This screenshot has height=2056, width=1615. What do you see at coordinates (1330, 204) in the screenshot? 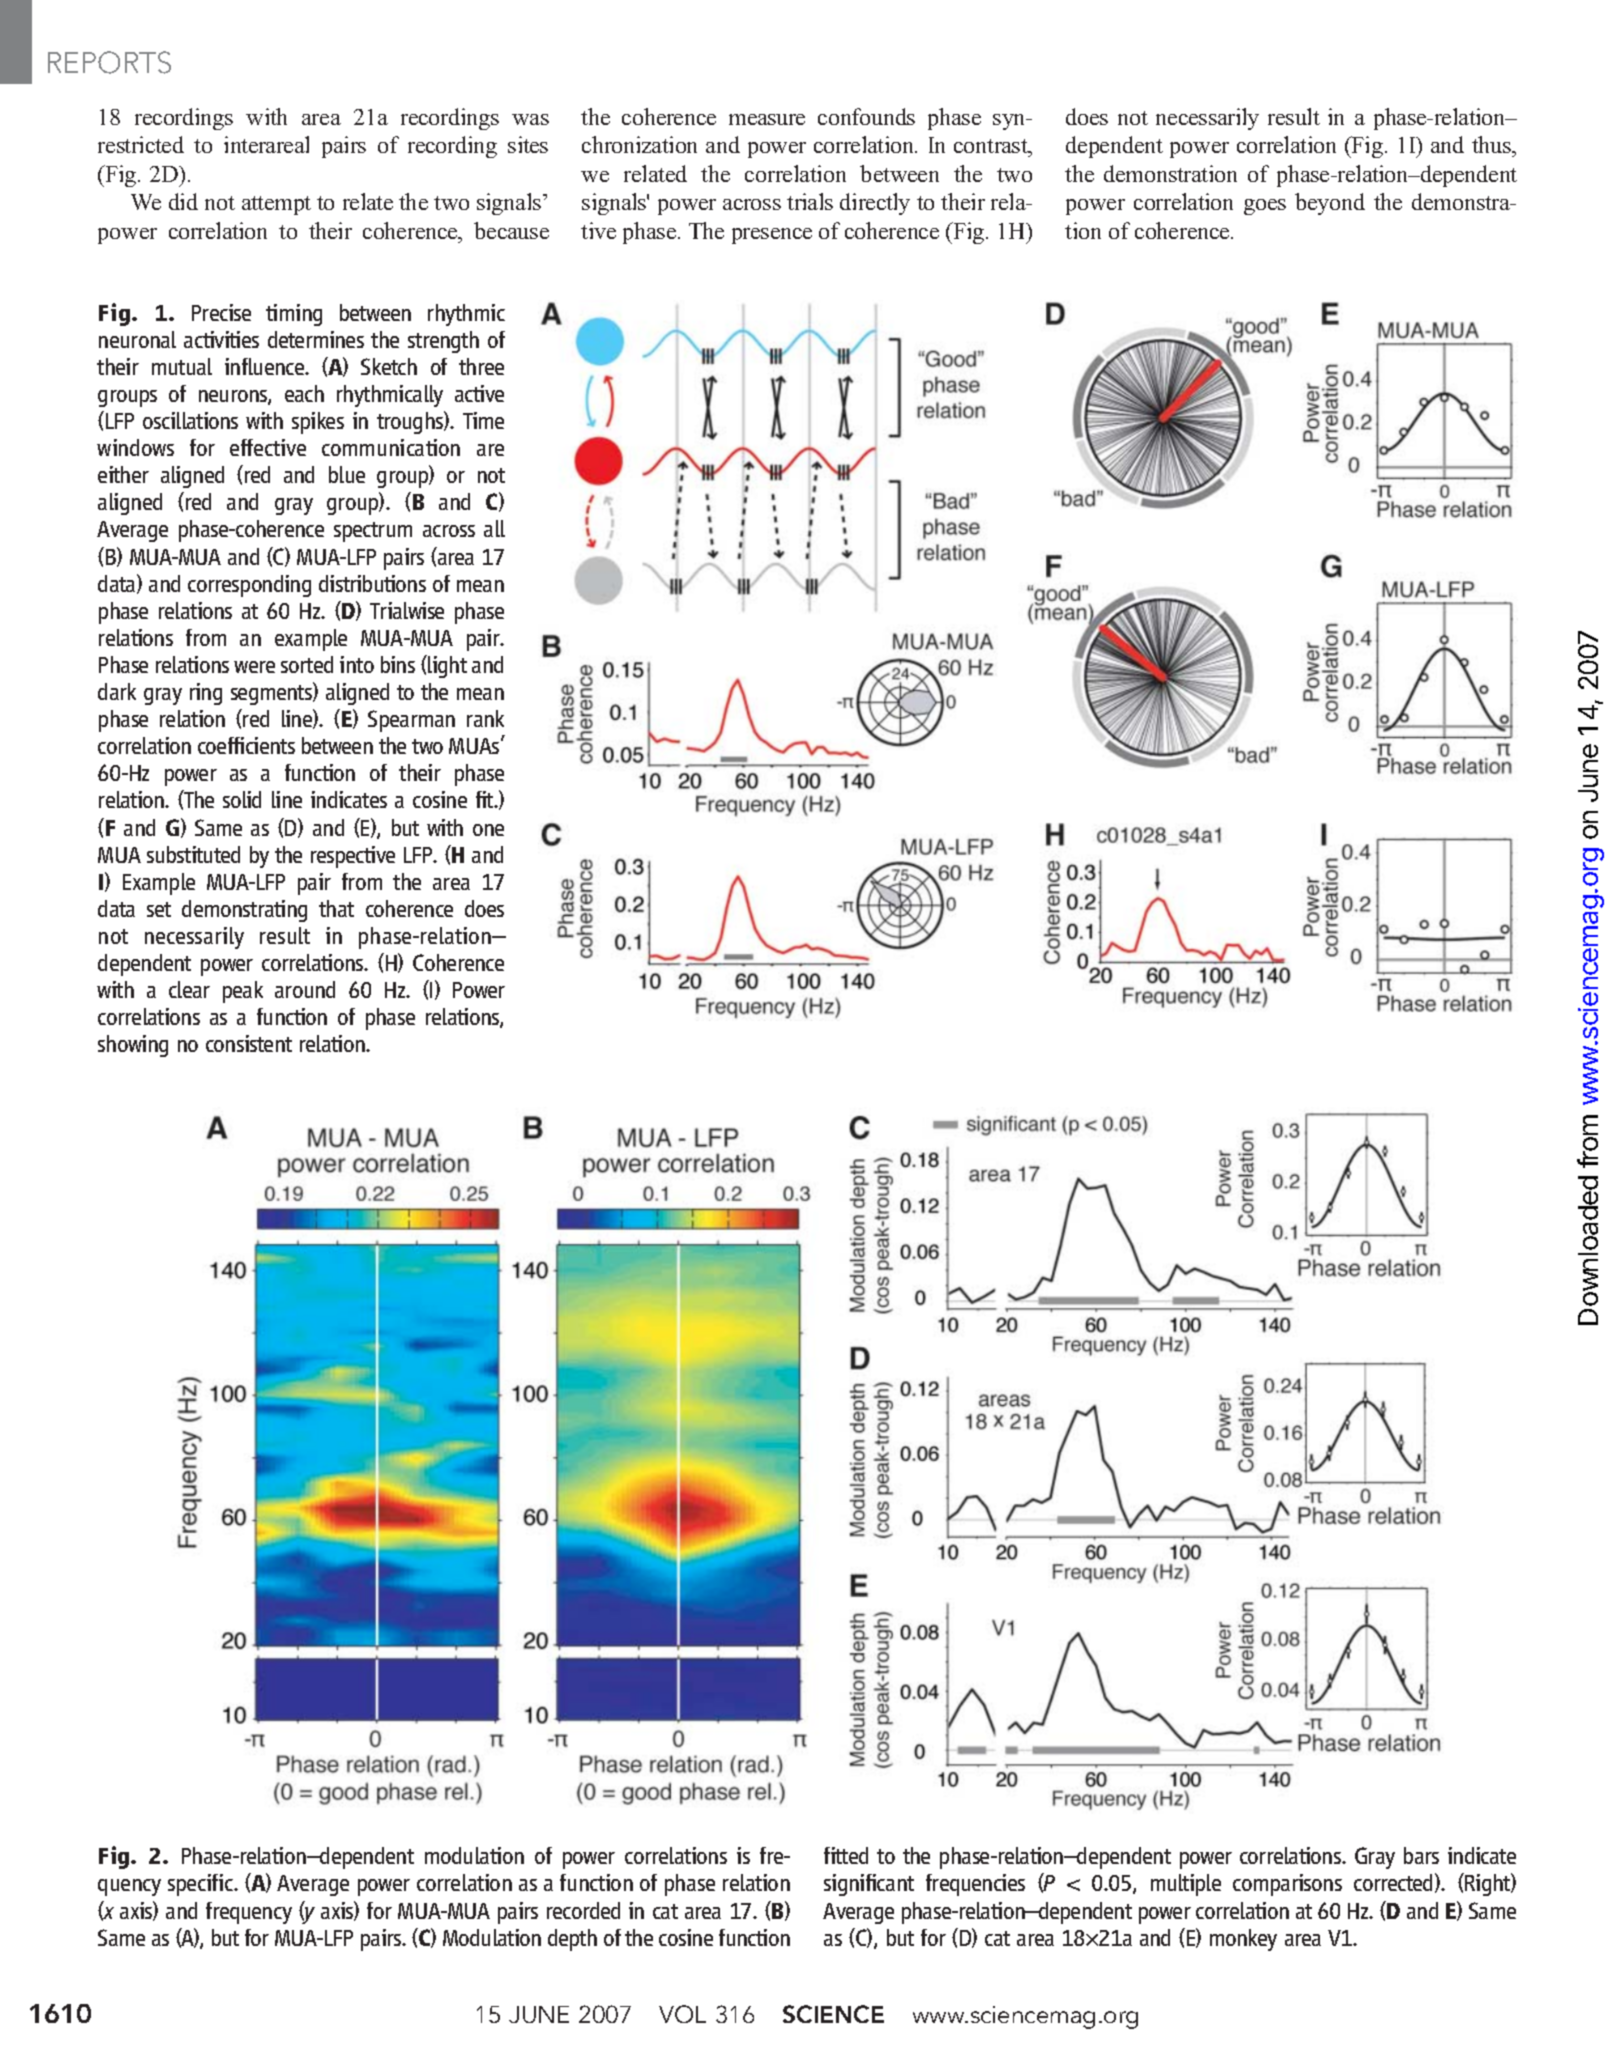
I see `beyond` at bounding box center [1330, 204].
